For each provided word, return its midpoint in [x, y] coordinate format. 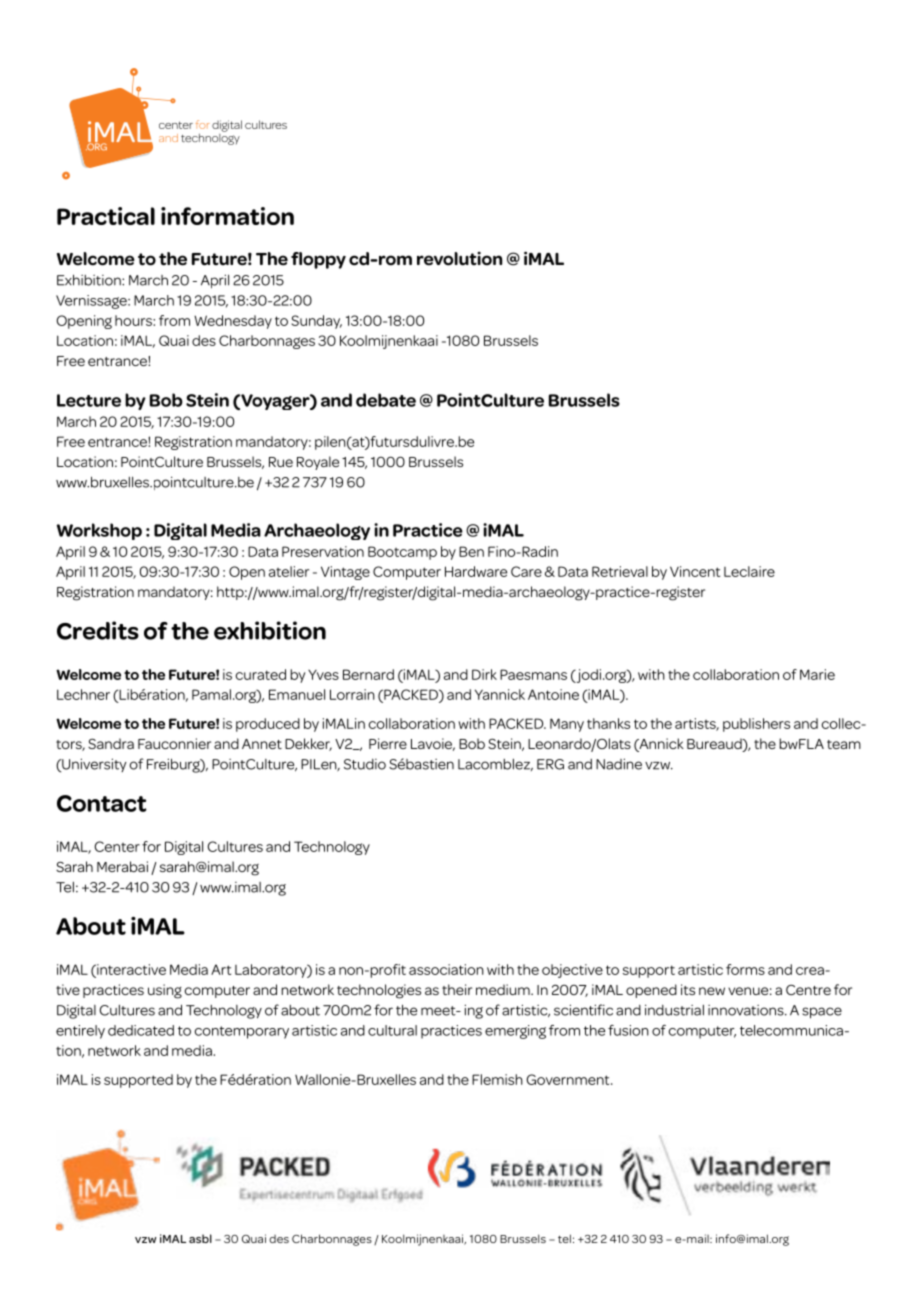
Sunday [316, 322]
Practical [106, 216]
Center [117, 846]
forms [745, 969]
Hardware [476, 571]
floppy [318, 260]
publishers [756, 725]
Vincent [695, 571]
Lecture [89, 400]
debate [386, 400]
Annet [262, 744]
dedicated [141, 1030]
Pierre [388, 743]
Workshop [99, 531]
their [457, 989]
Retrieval [620, 571]
